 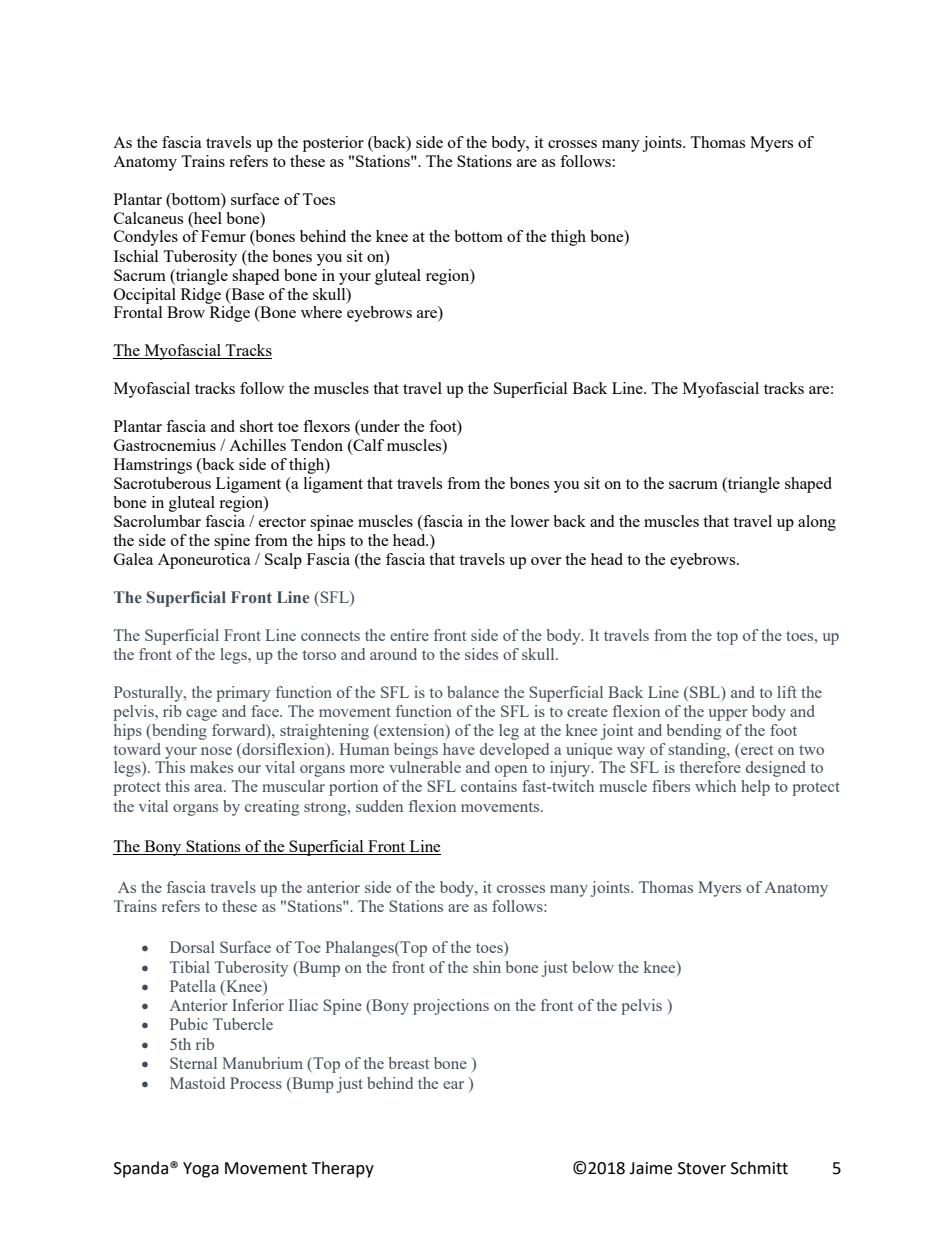 What do you see at coordinates (333, 144) in the image?
I see `posterior` at bounding box center [333, 144].
